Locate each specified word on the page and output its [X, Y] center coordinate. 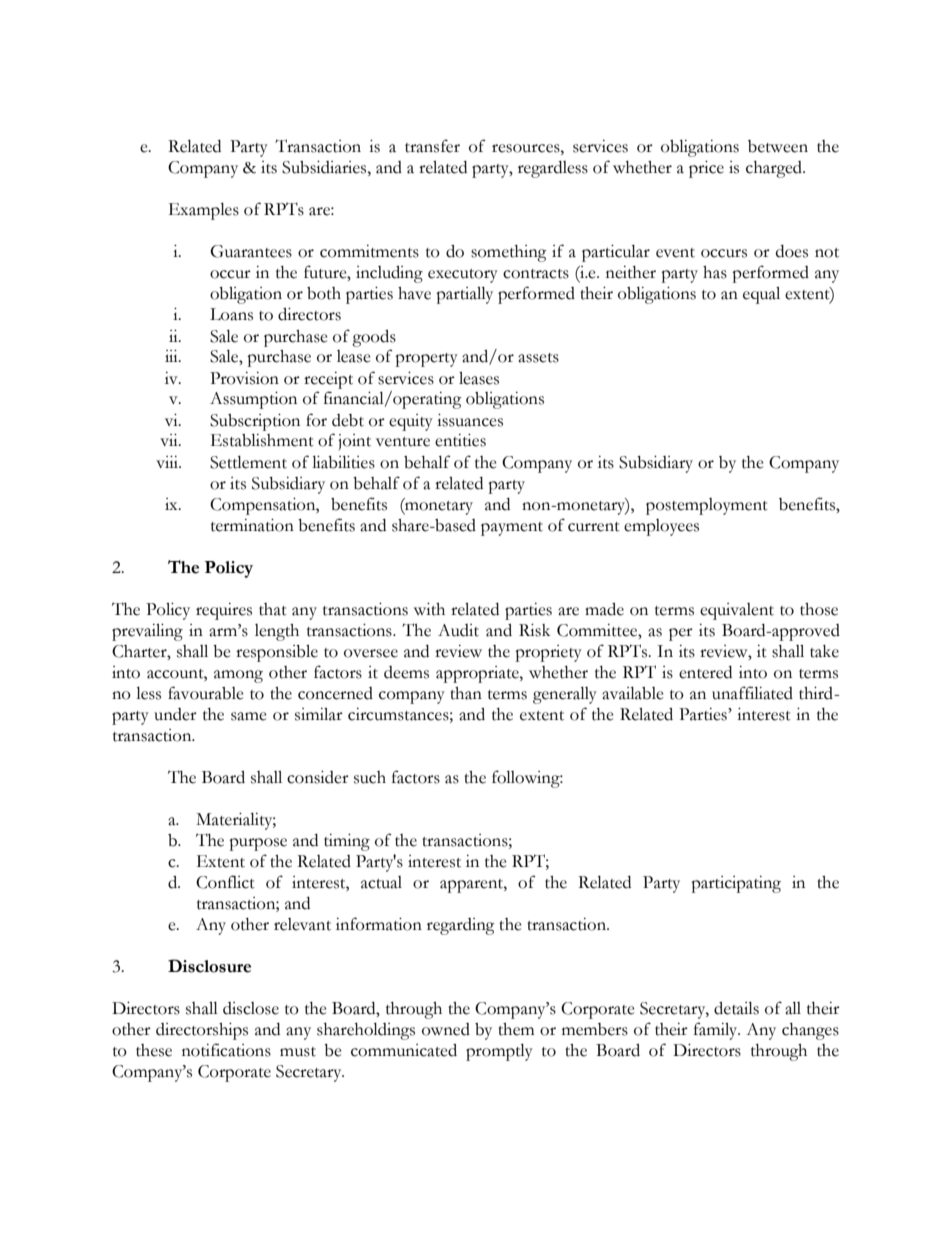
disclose [251, 1008]
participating [736, 884]
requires [224, 611]
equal [761, 295]
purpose [258, 844]
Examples [204, 211]
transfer [432, 146]
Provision [244, 378]
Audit [458, 630]
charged [775, 169]
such [370, 777]
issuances [470, 420]
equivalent [737, 611]
